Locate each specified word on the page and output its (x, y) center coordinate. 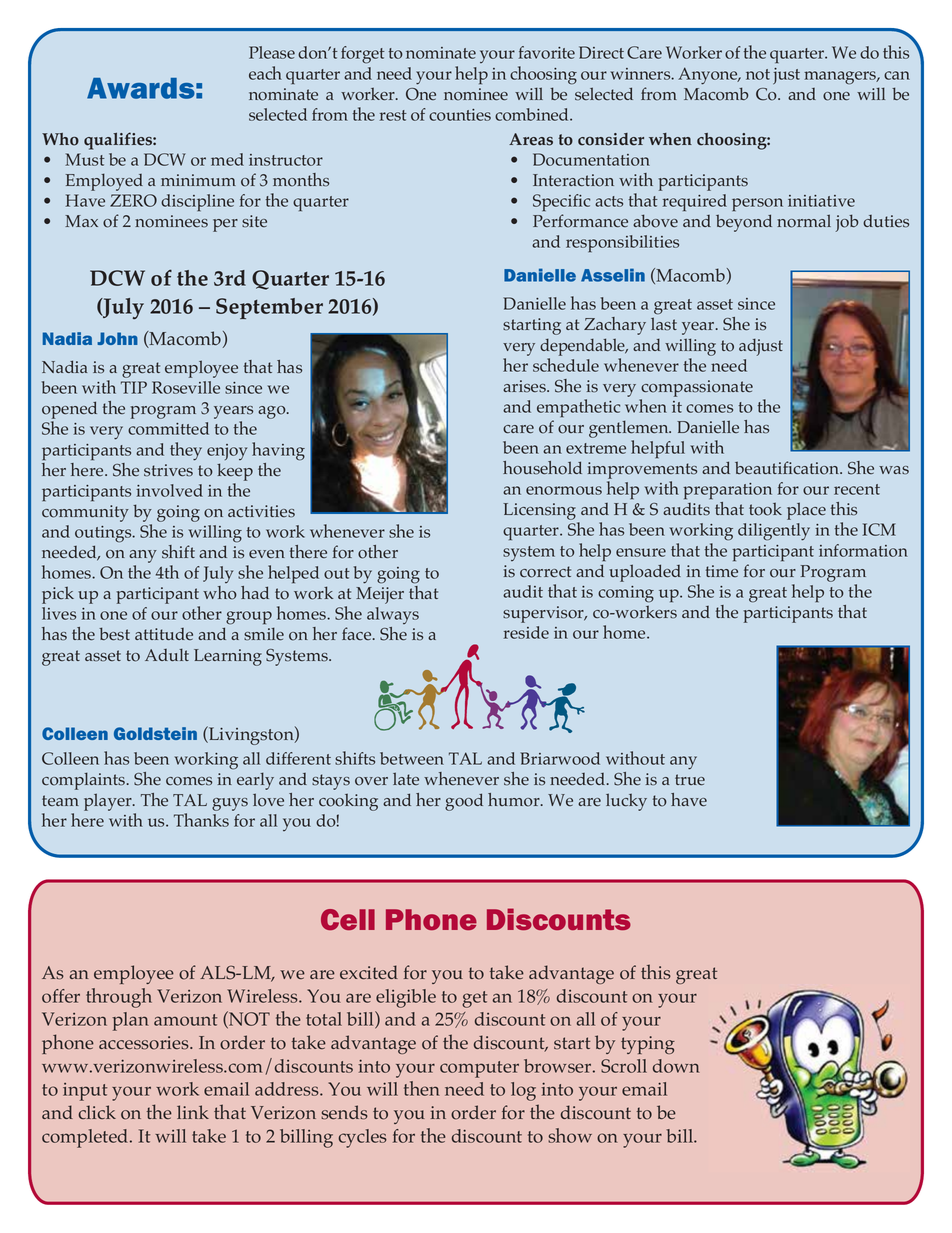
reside (526, 632)
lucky (626, 802)
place (806, 511)
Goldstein (155, 733)
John (117, 338)
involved (169, 490)
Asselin (613, 275)
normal (804, 221)
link (193, 1112)
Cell (348, 919)
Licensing (541, 513)
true (690, 780)
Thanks (201, 820)
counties (460, 115)
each (265, 73)
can (897, 75)
